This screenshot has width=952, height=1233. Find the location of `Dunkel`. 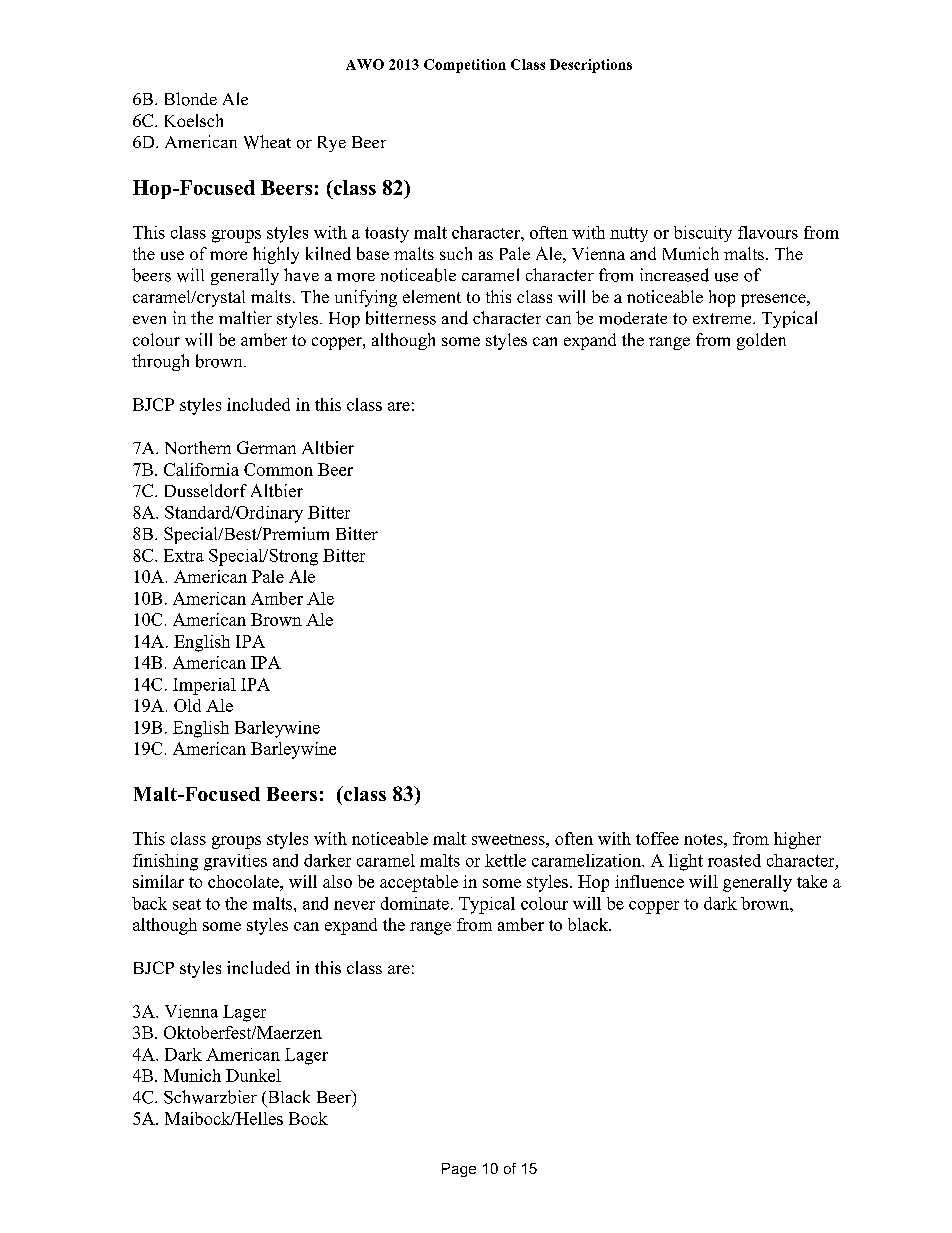

Dunkel is located at coordinates (253, 1075).
